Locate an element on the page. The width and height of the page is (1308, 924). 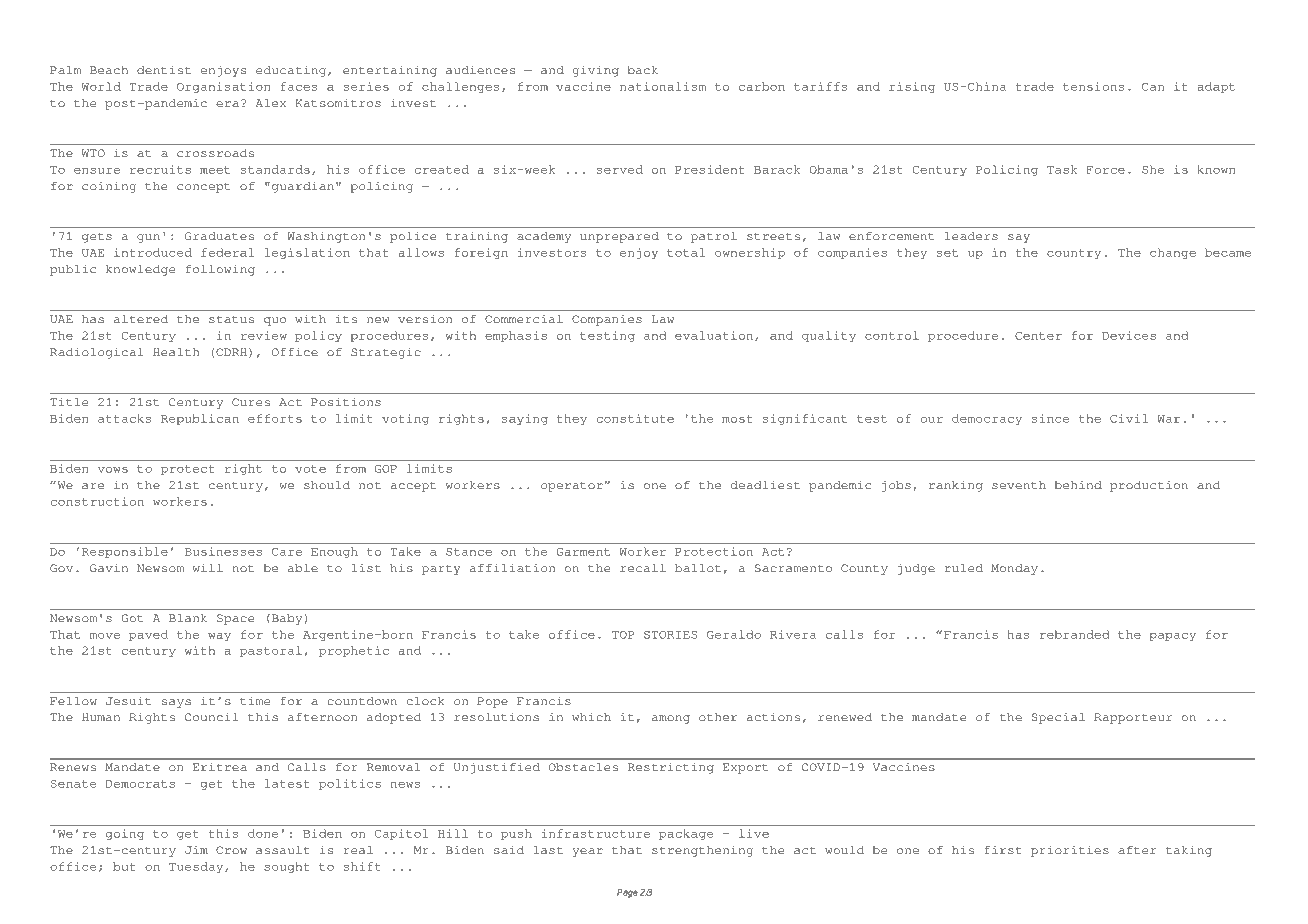
tensions is located at coordinates (1093, 86).
